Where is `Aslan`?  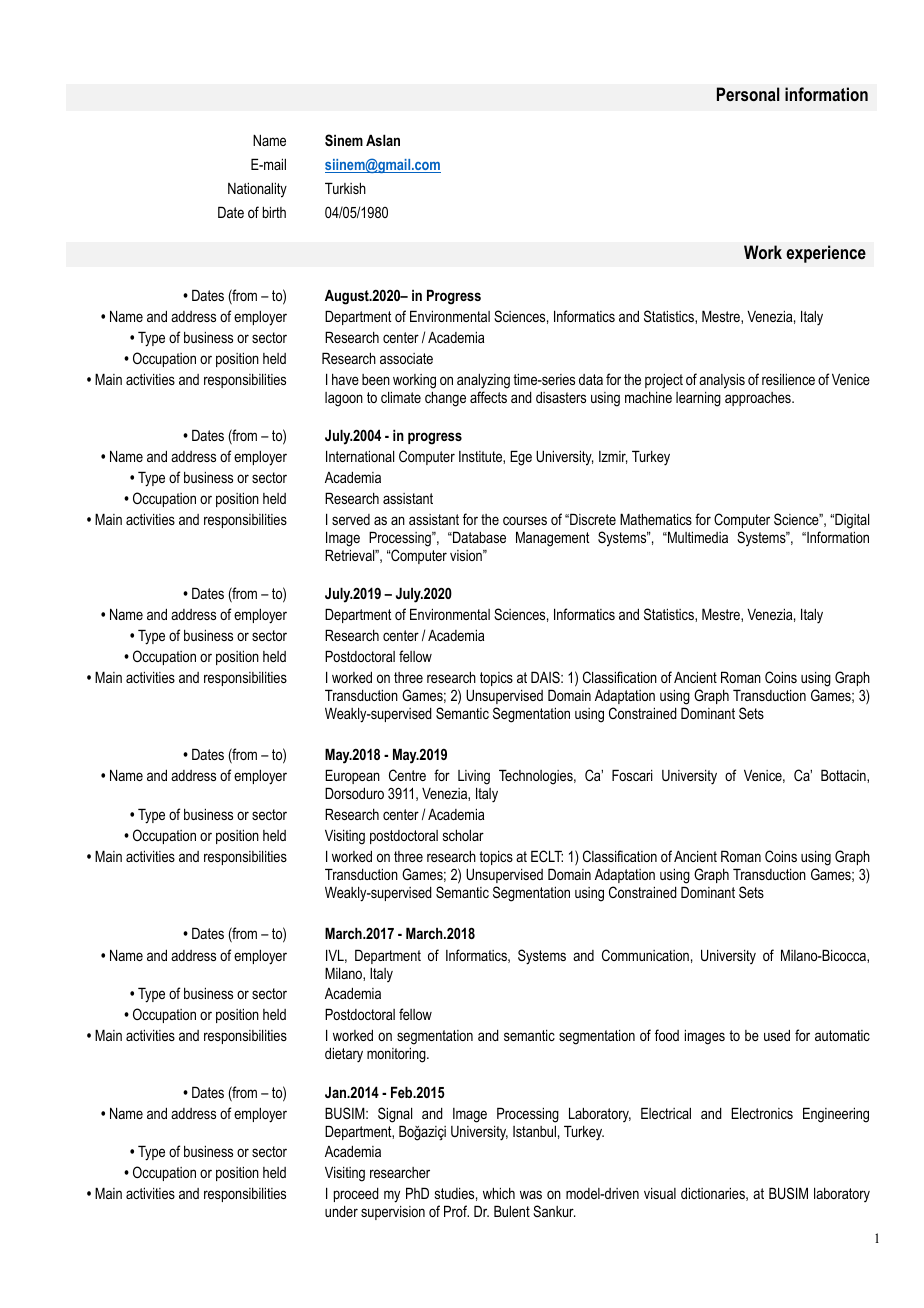
Aslan is located at coordinates (383, 140).
